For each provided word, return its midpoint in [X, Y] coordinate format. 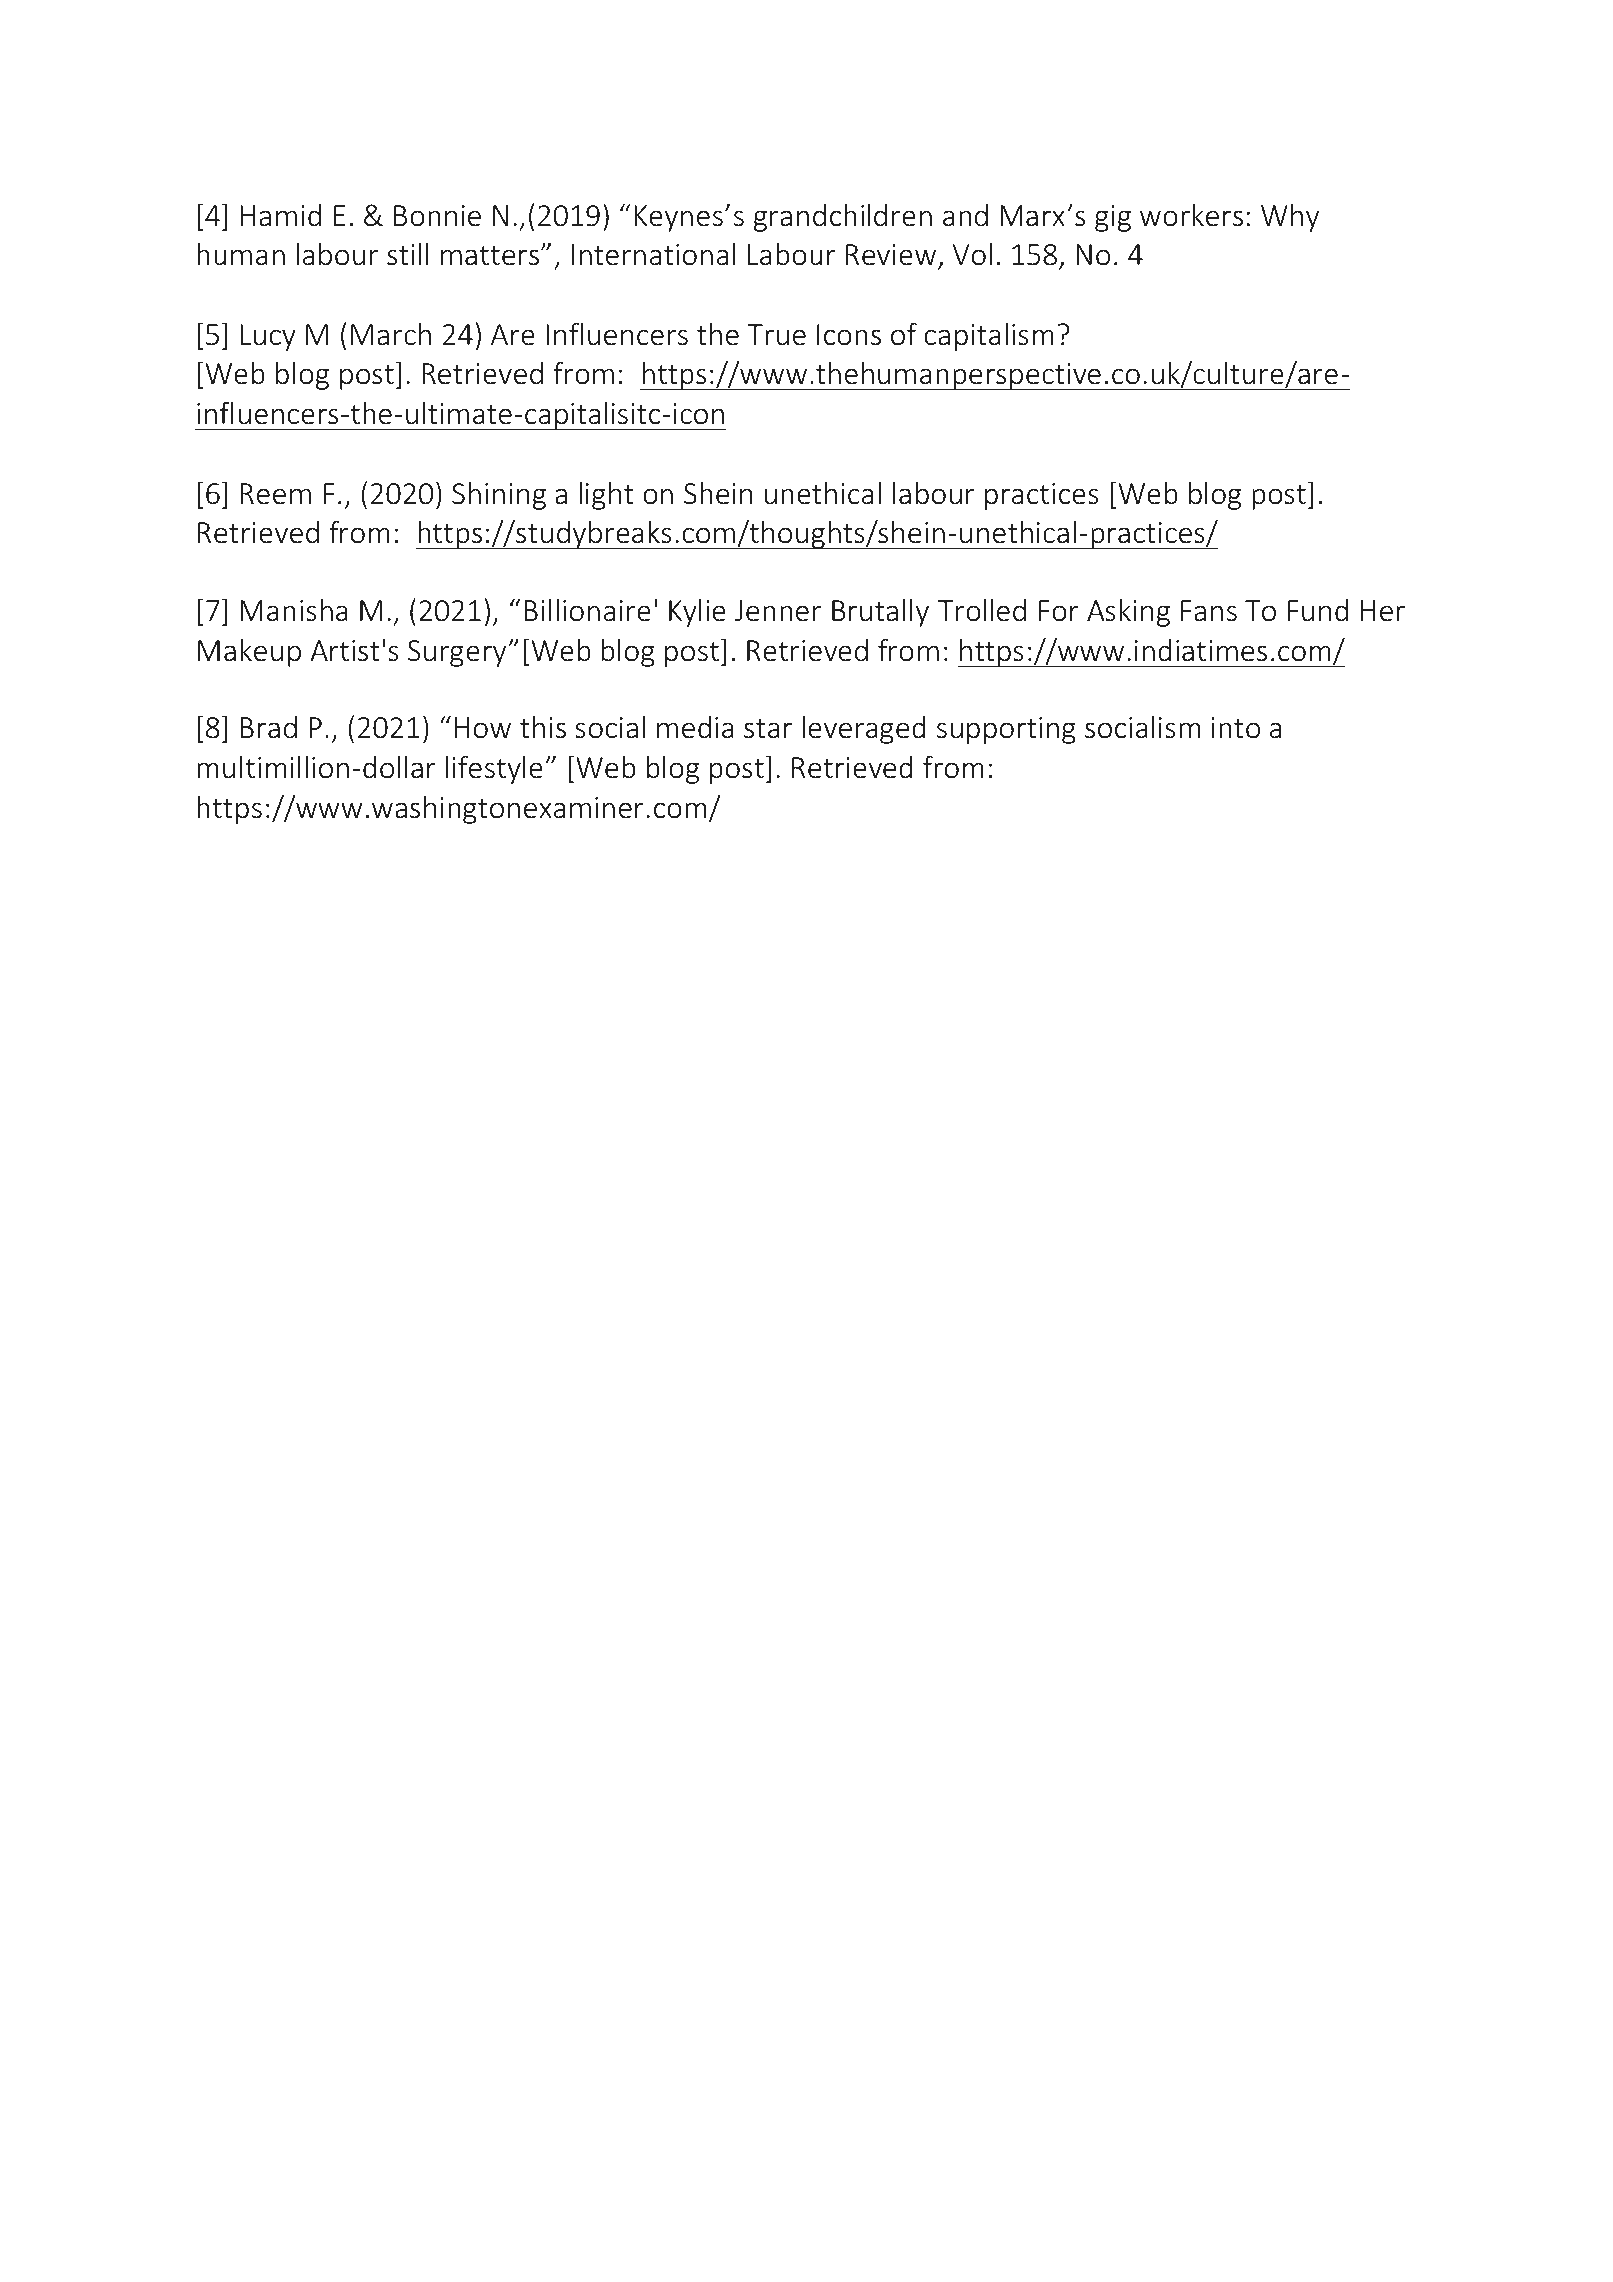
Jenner [778, 611]
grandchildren [843, 218]
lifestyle [494, 769]
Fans [1209, 611]
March [391, 334]
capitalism [989, 337]
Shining [499, 496]
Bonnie [437, 216]
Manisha [294, 610]
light [606, 496]
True [777, 335]
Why [1290, 218]
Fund [1318, 610]
